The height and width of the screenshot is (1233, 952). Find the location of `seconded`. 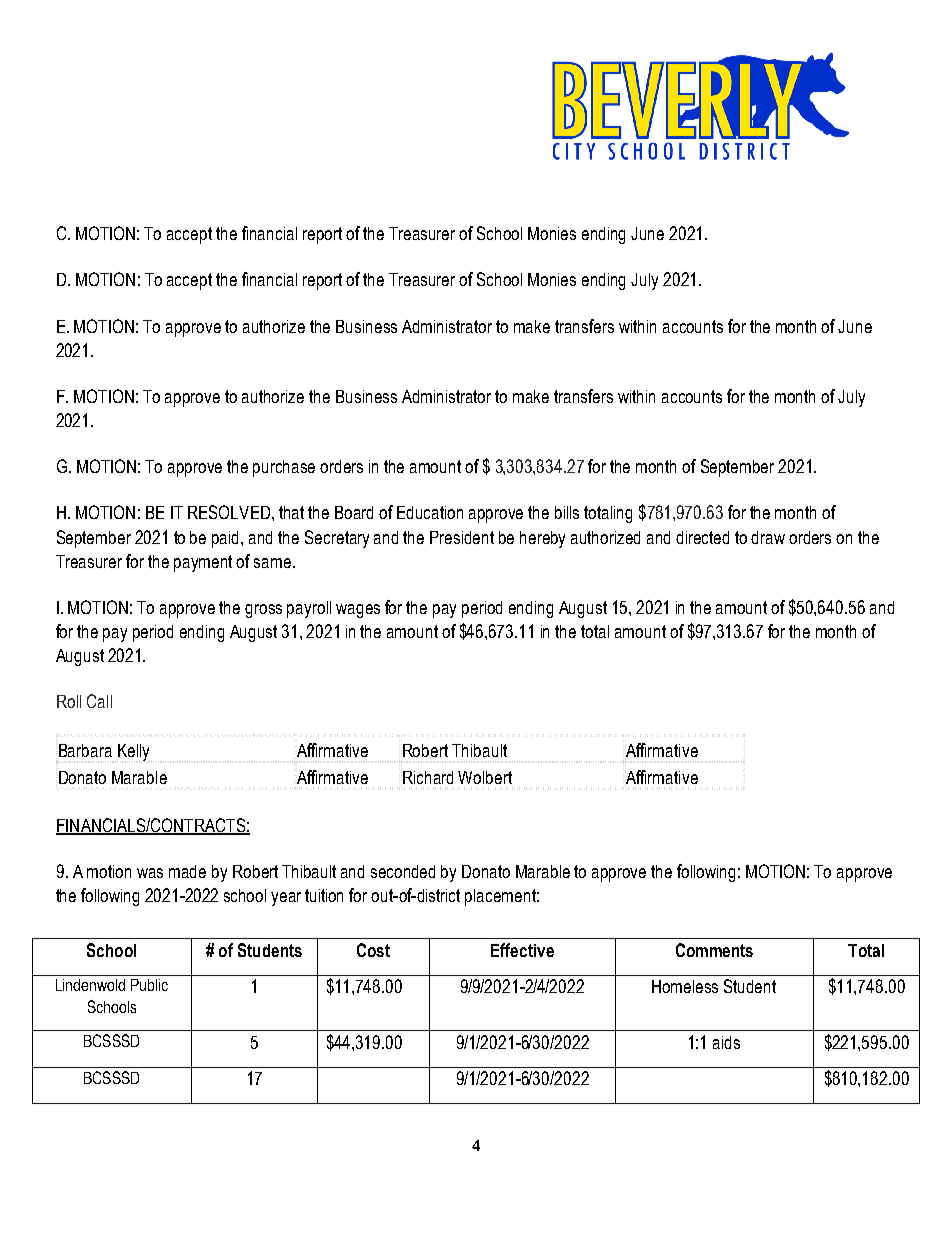

seconded is located at coordinates (403, 871).
